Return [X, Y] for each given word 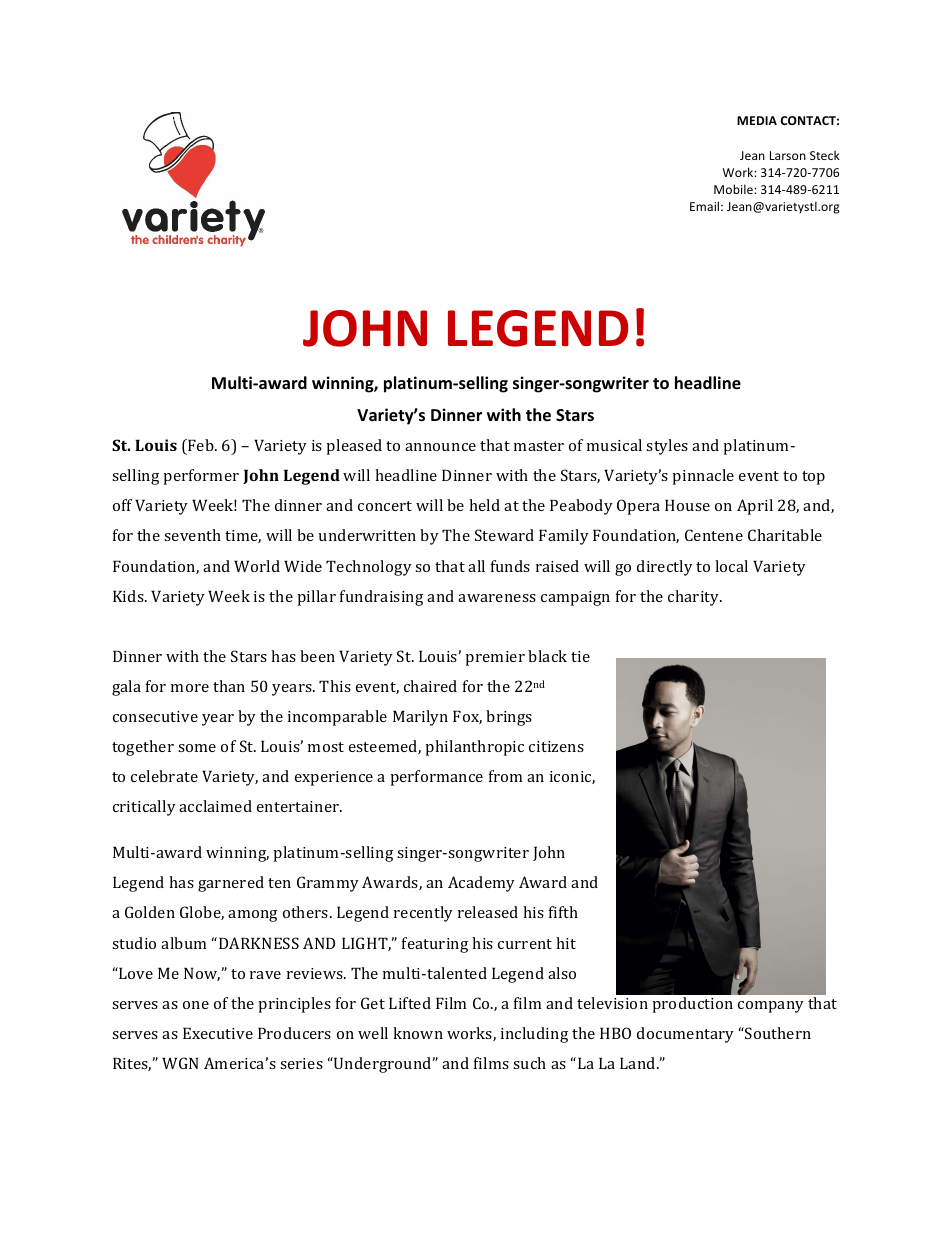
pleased [354, 447]
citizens [556, 746]
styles [667, 447]
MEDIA [757, 120]
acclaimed [215, 806]
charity [695, 598]
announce [440, 447]
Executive [218, 1033]
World [257, 566]
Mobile [734, 189]
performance [436, 778]
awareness [497, 598]
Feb [201, 445]
